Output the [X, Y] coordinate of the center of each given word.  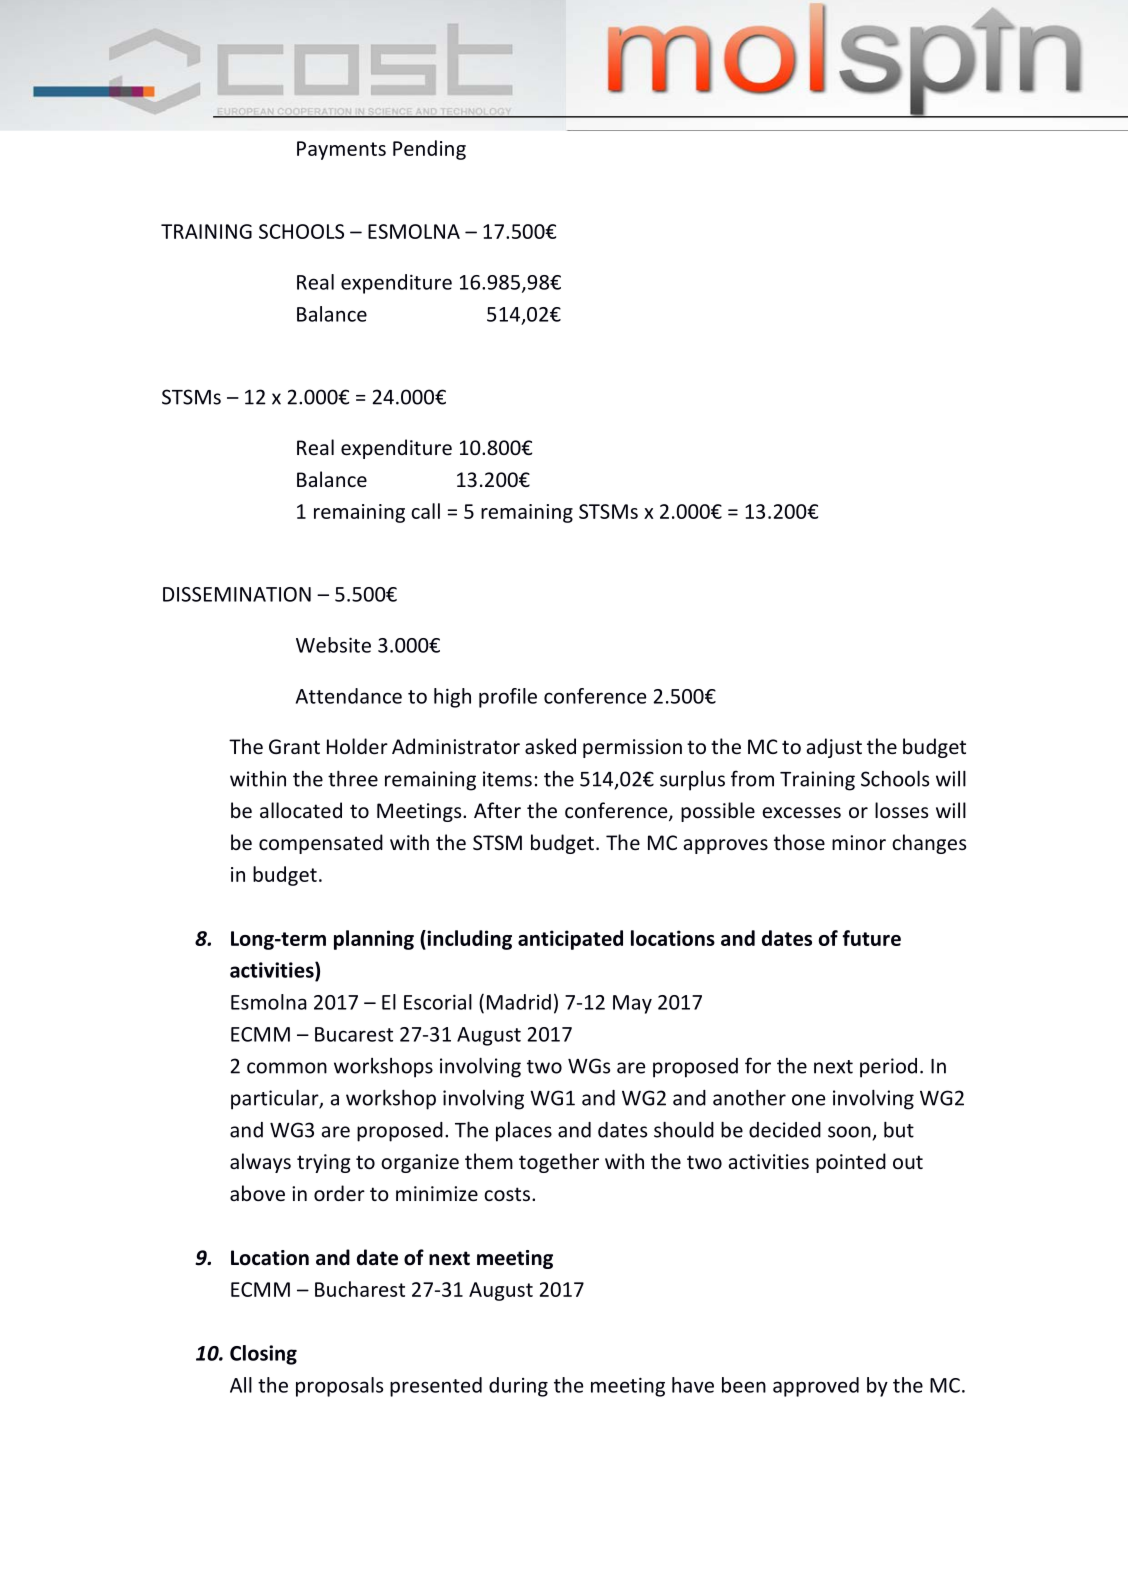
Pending [429, 150]
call [425, 511]
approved [816, 1387]
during [518, 1387]
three [353, 778]
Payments [341, 150]
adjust [834, 748]
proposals [339, 1387]
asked [550, 746]
